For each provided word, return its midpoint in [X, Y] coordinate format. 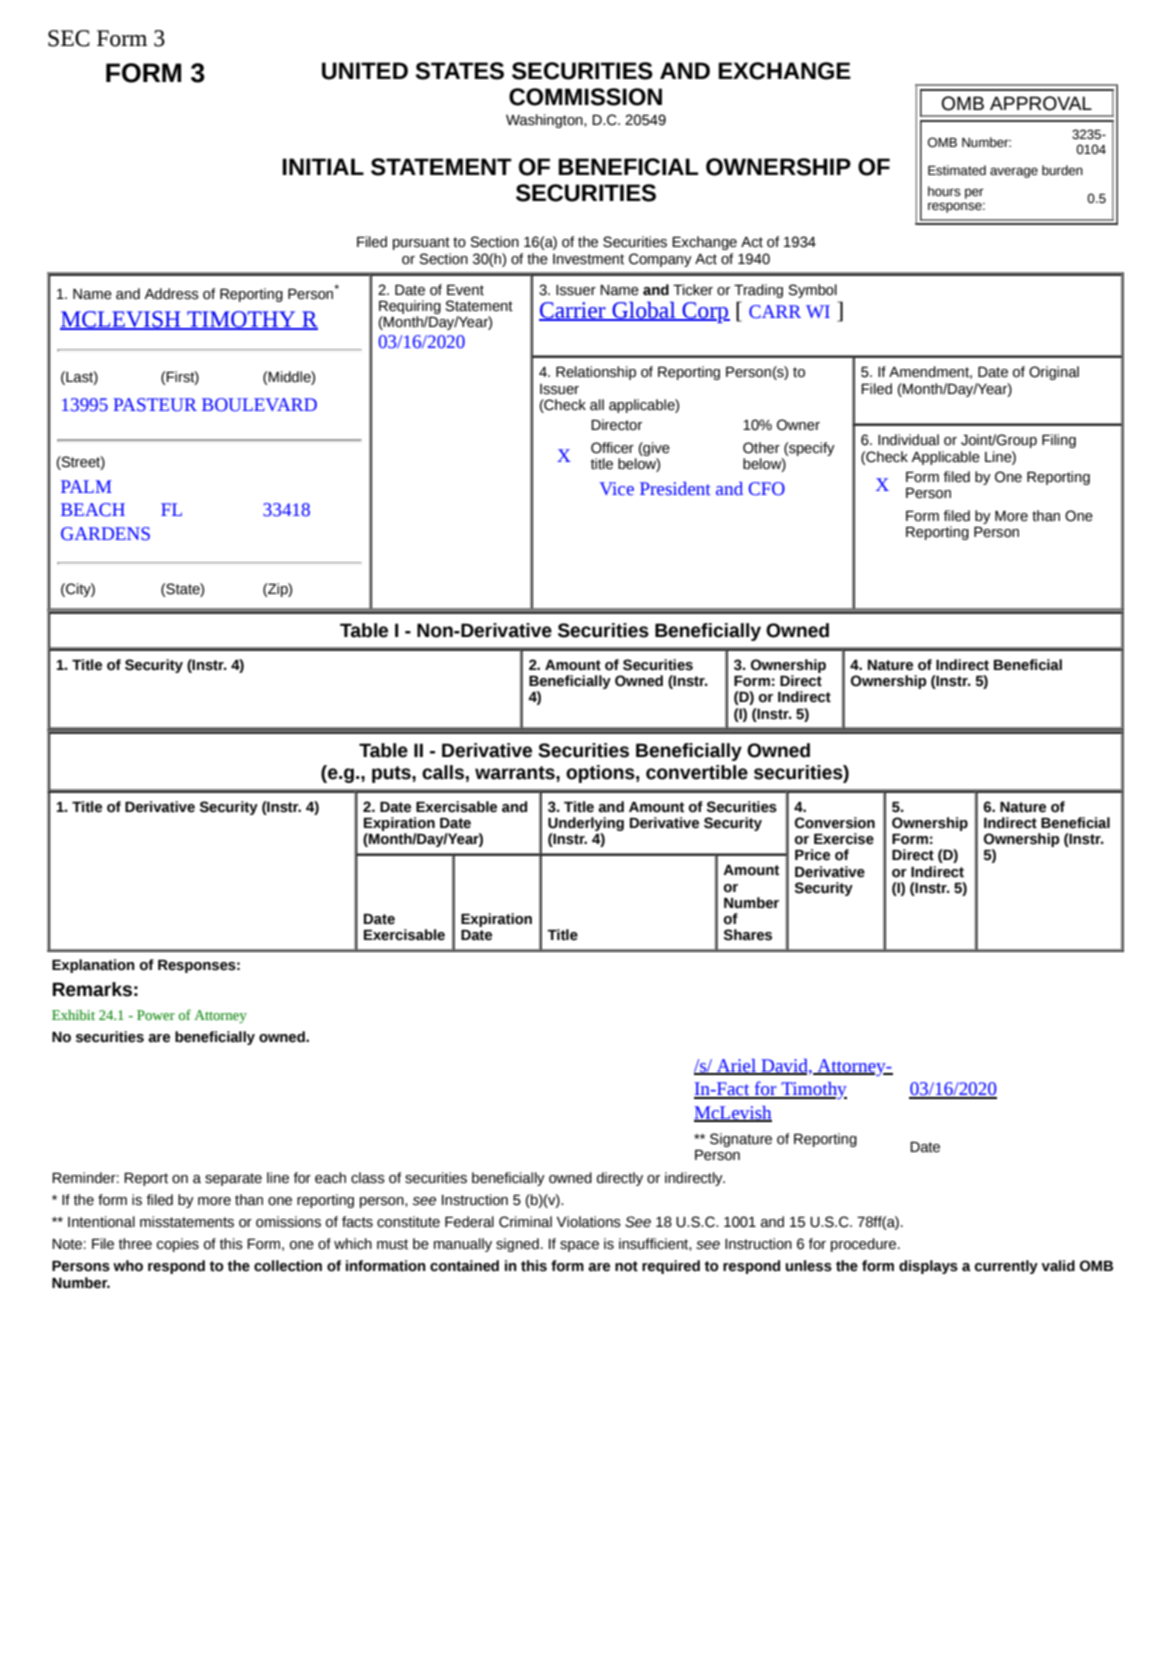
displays [928, 1267]
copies [178, 1245]
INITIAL [323, 166]
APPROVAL [1041, 103]
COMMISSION [585, 97]
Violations [589, 1222]
